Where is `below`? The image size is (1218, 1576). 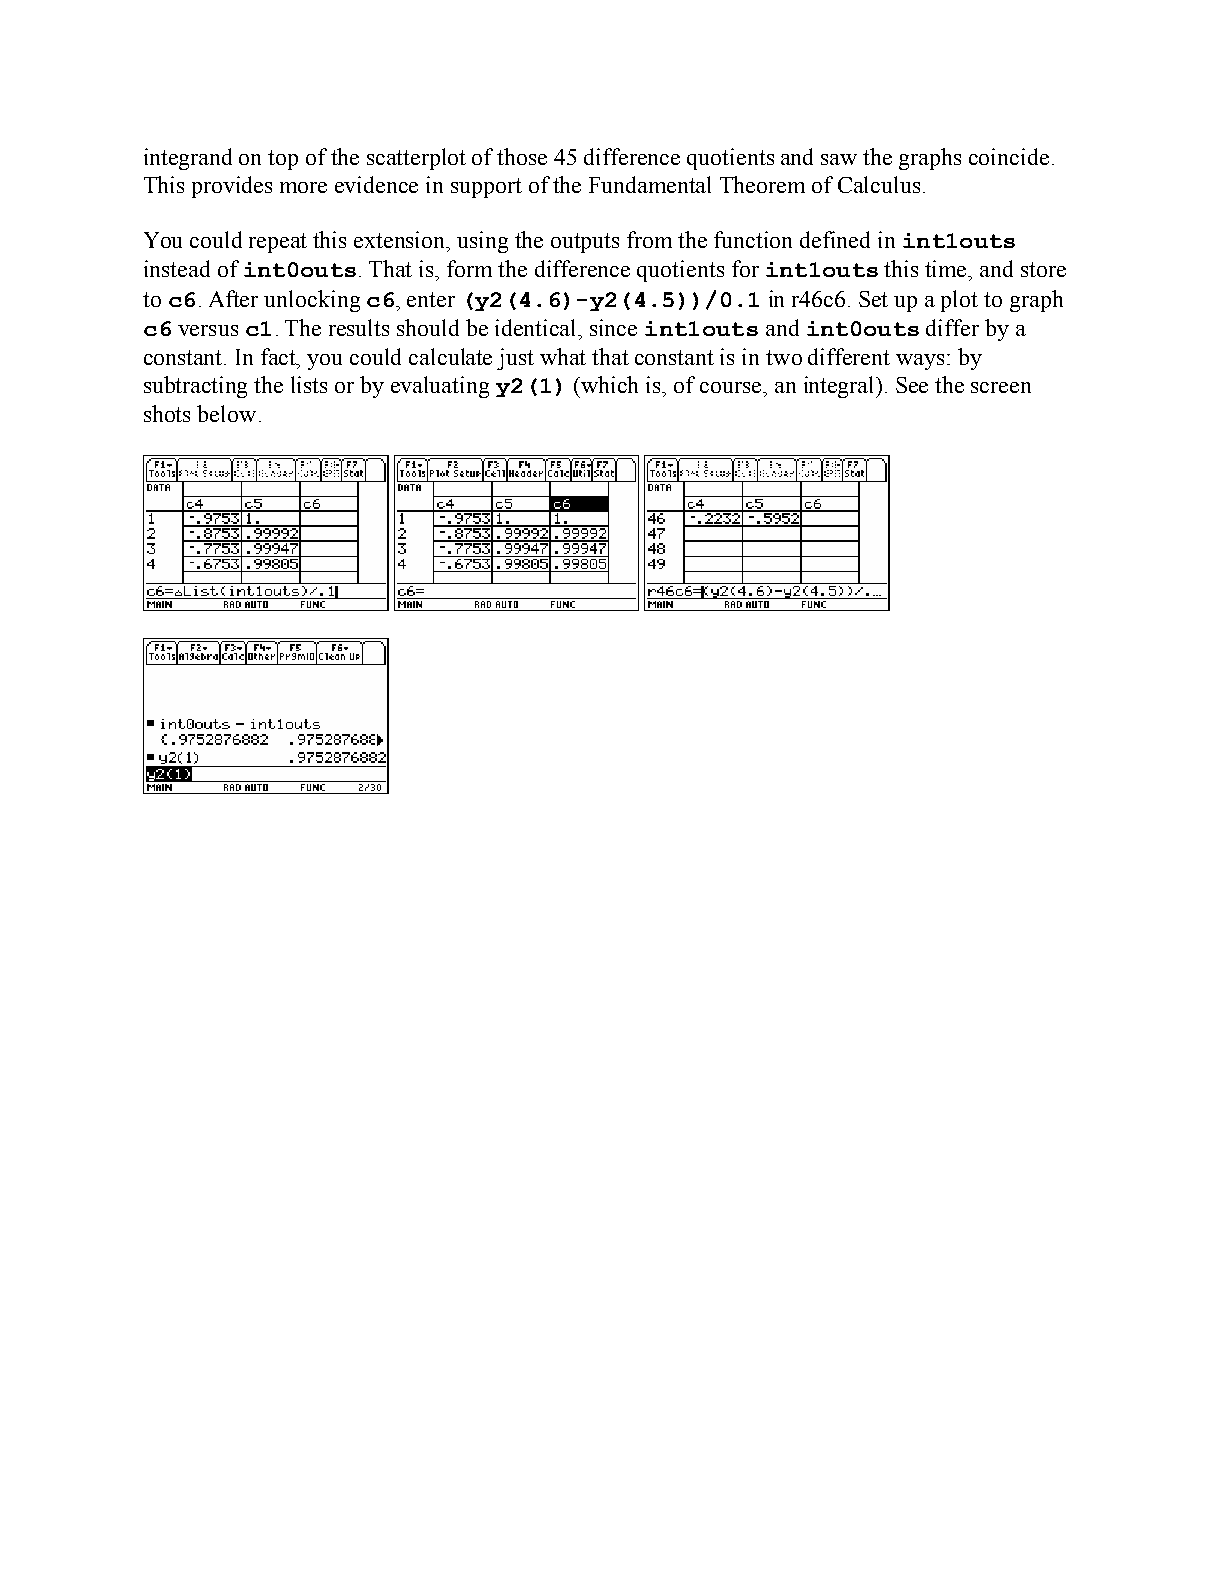 below is located at coordinates (226, 413).
